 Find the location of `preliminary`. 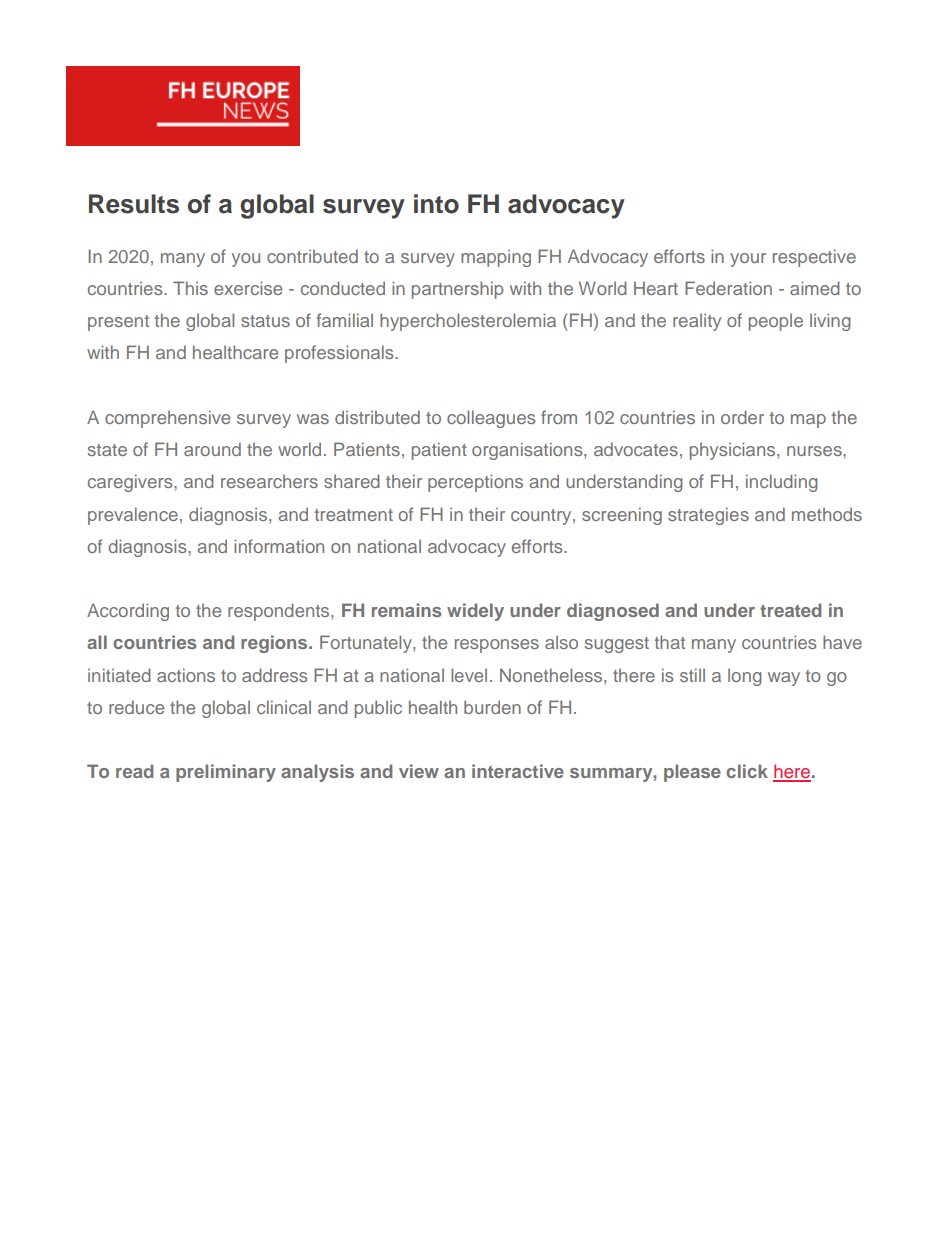

preliminary is located at coordinates (226, 773).
